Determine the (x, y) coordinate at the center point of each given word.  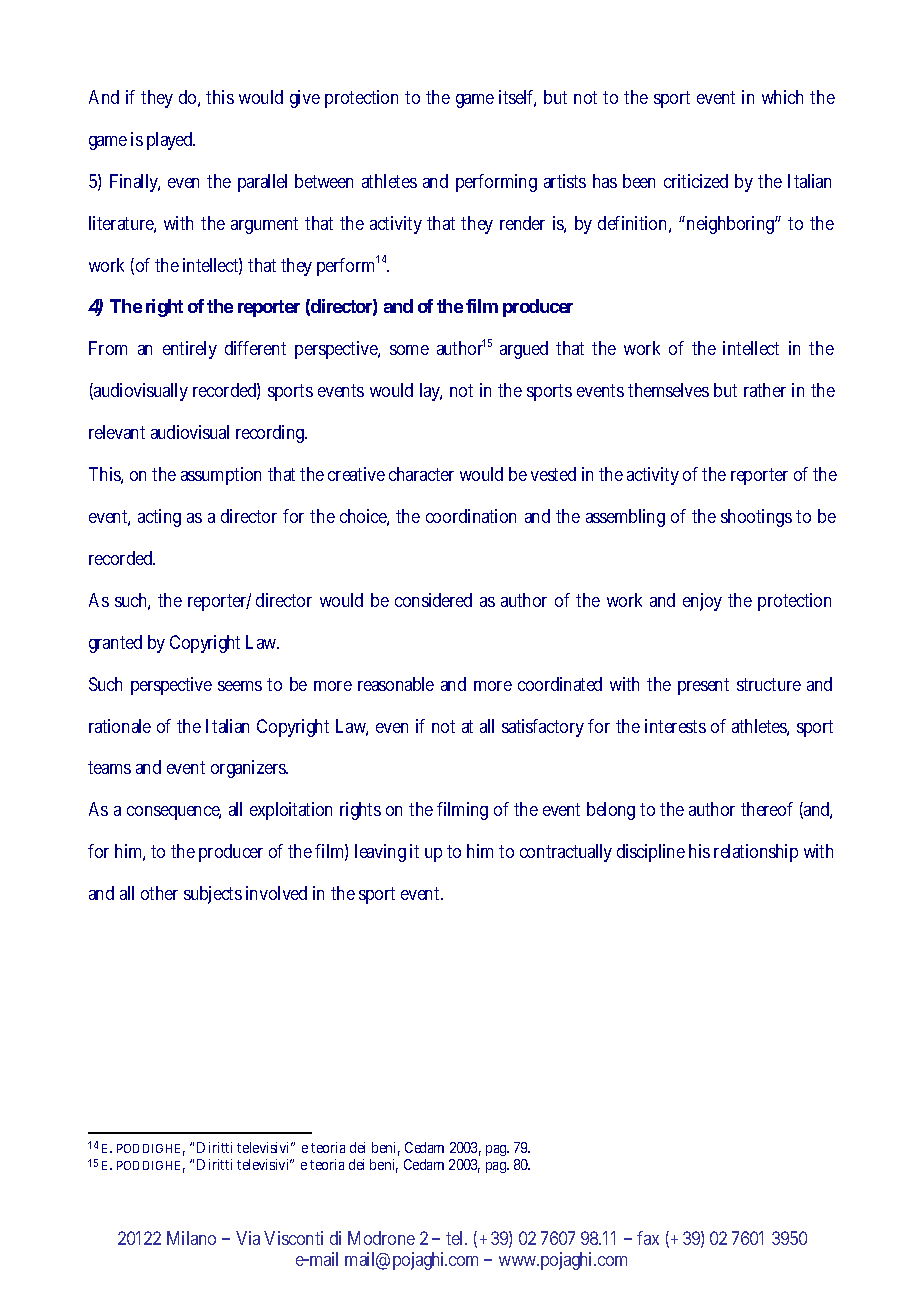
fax (648, 1238)
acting (159, 518)
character (421, 474)
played (171, 141)
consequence (174, 813)
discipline (651, 853)
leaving (380, 853)
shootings (756, 518)
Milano (191, 1238)
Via (250, 1238)
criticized (696, 181)
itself (517, 98)
